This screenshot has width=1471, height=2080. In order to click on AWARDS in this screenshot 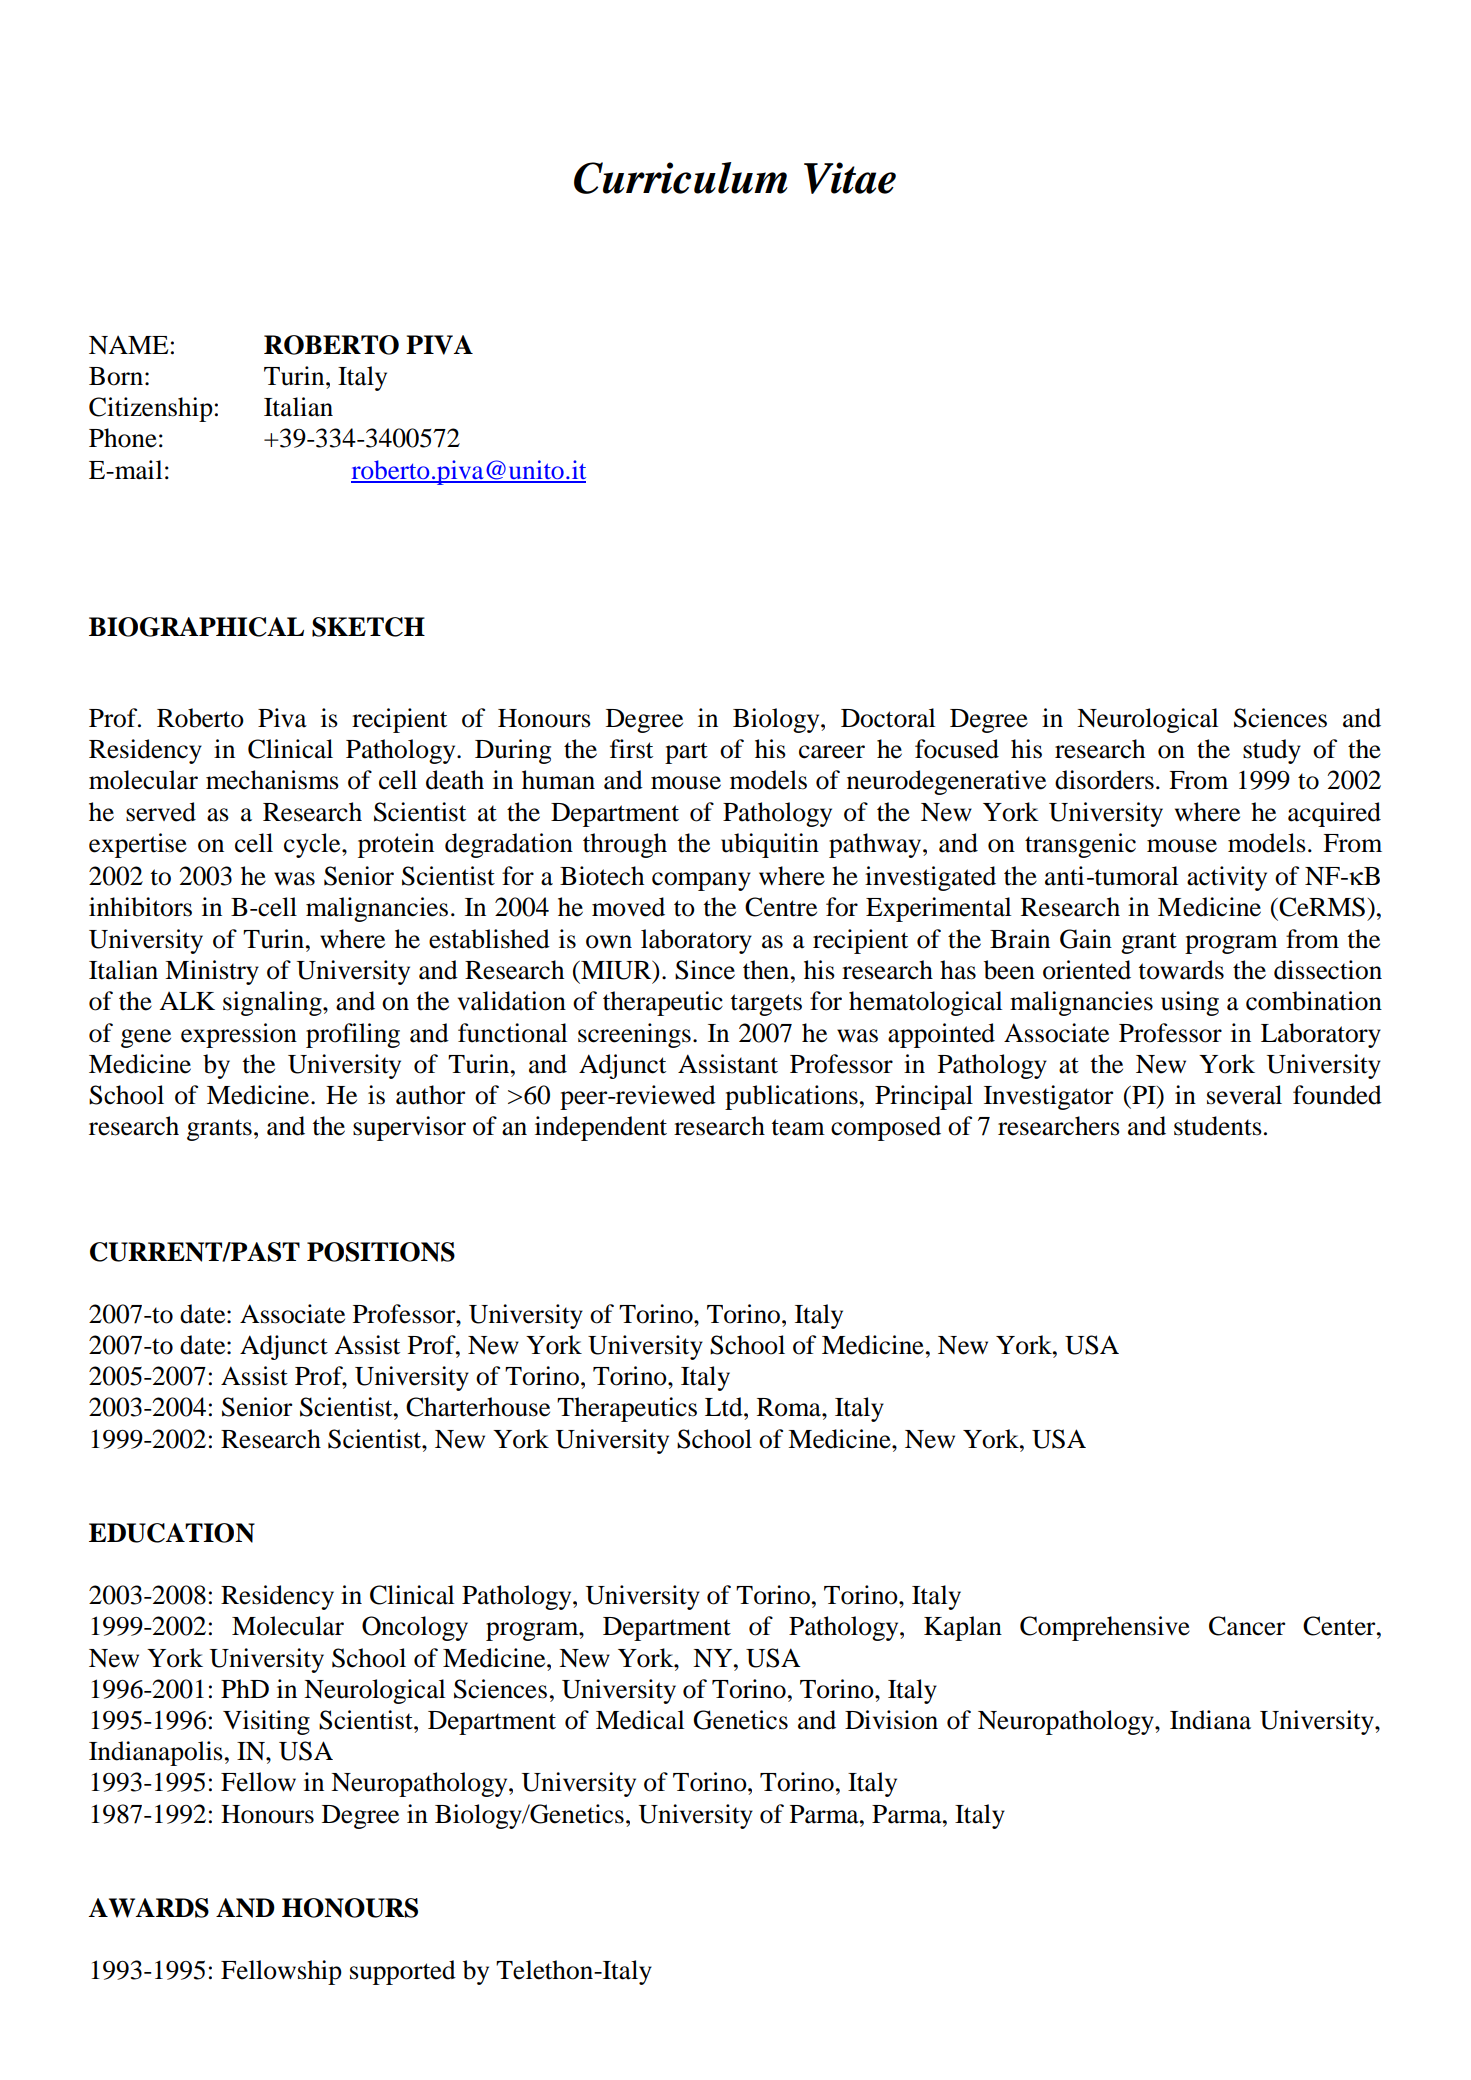, I will do `click(148, 1908)`.
